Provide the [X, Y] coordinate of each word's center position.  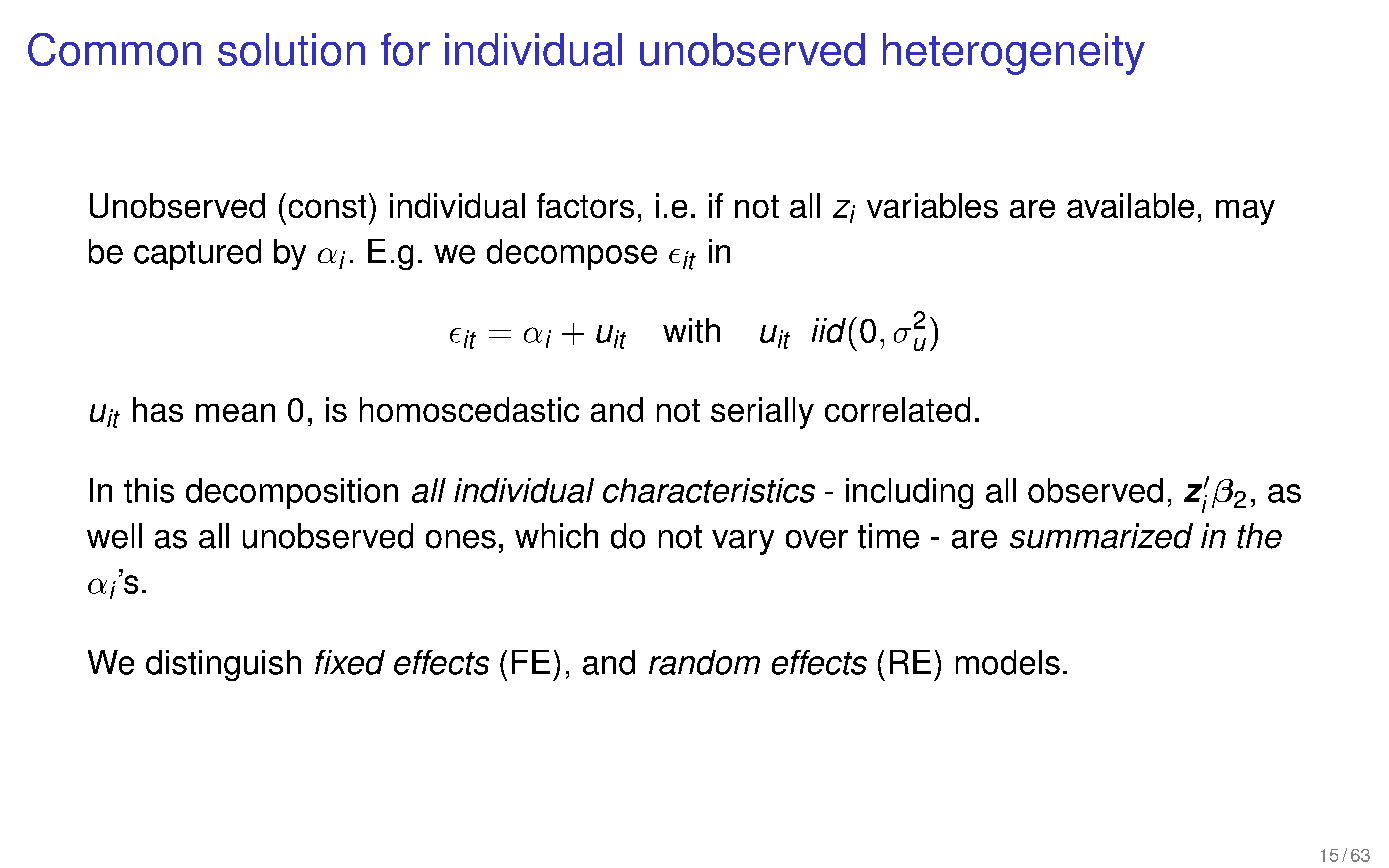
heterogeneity [1014, 54]
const [327, 206]
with [691, 330]
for [405, 49]
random [704, 662]
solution [291, 49]
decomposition [292, 493]
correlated [897, 409]
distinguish [223, 665]
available [1130, 205]
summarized [1101, 536]
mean [235, 412]
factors [585, 205]
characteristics [709, 490]
